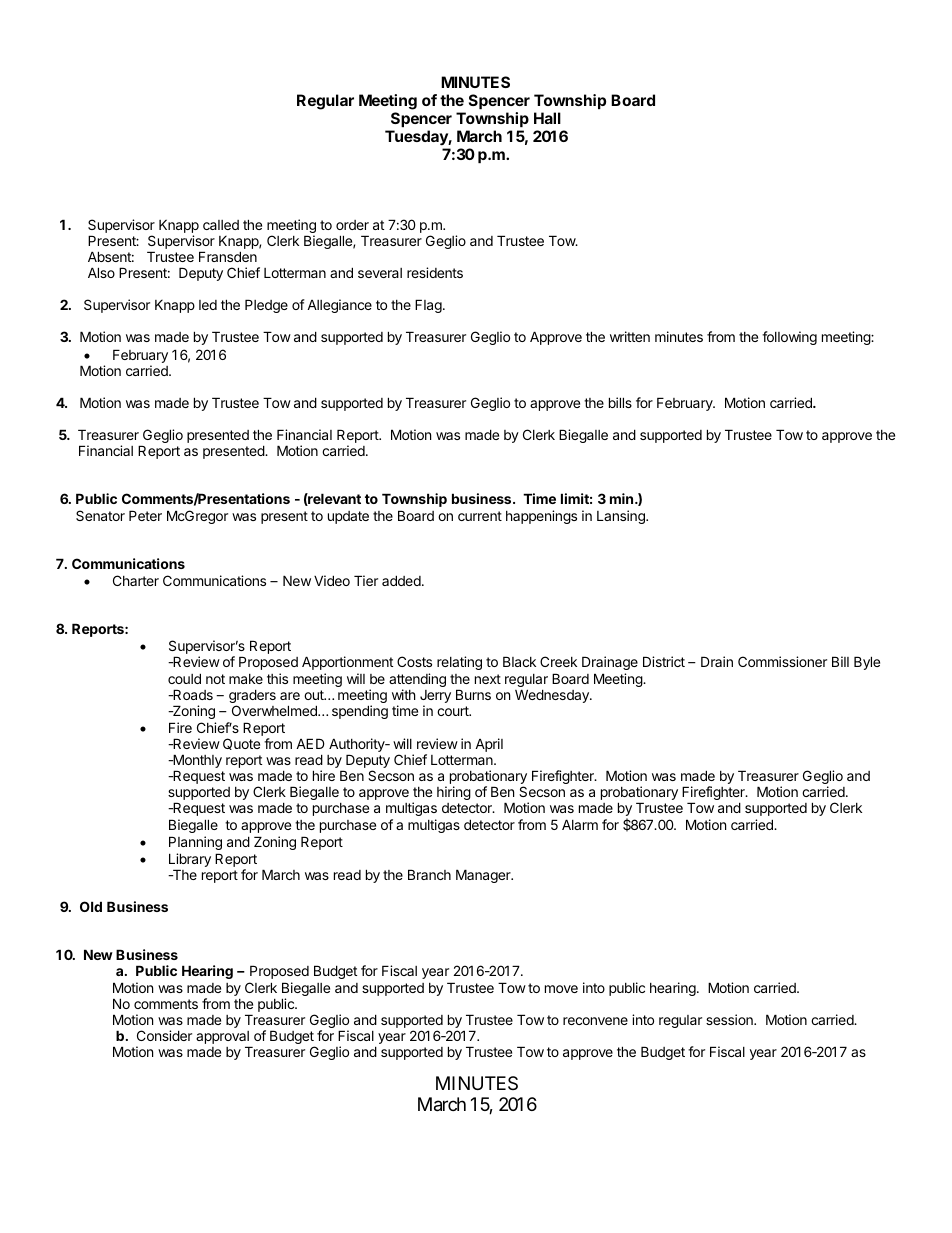  What do you see at coordinates (547, 118) in the screenshot?
I see `Hall` at bounding box center [547, 118].
